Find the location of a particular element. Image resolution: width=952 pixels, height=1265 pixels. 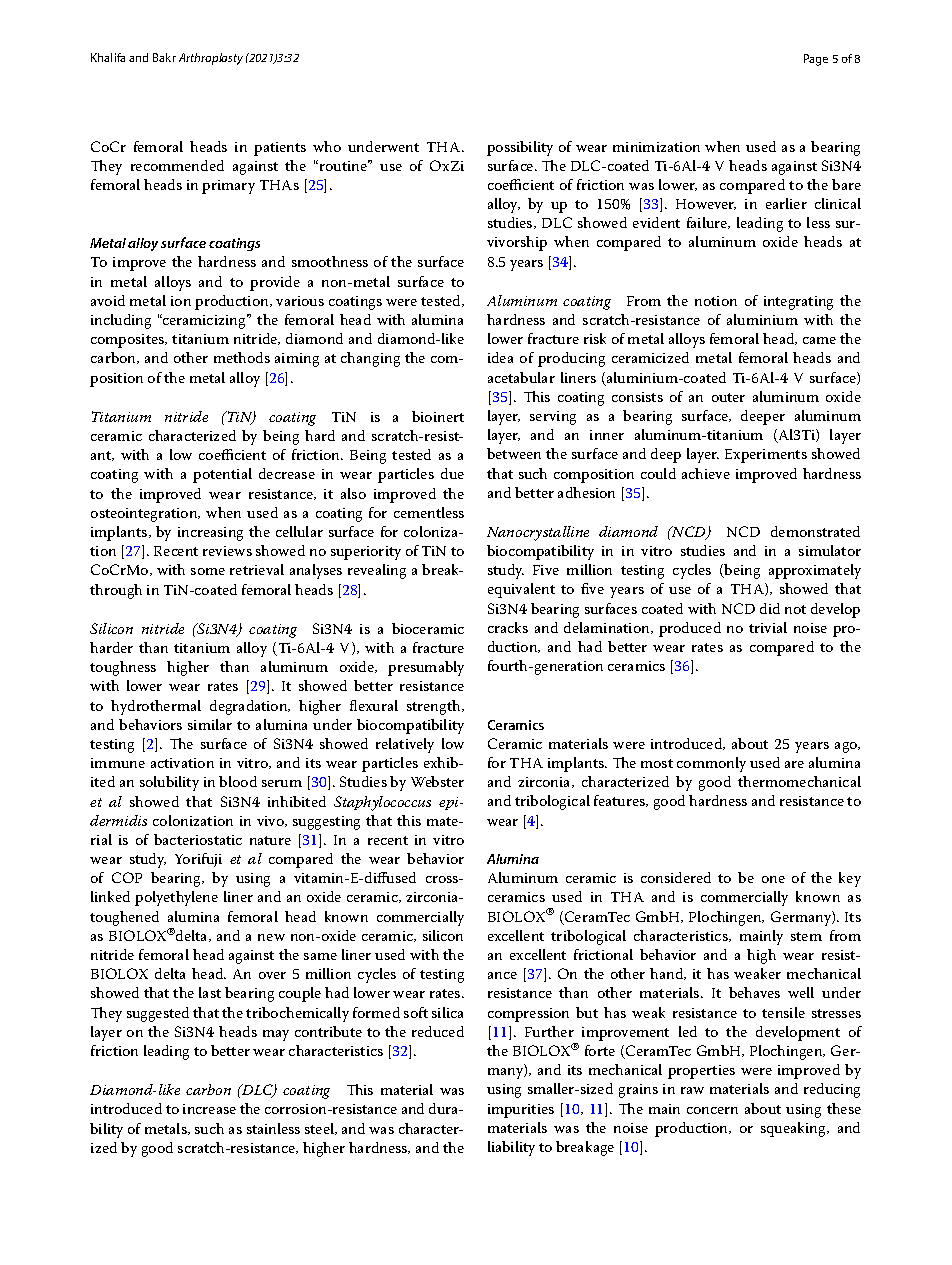

Bakr is located at coordinates (164, 57).
